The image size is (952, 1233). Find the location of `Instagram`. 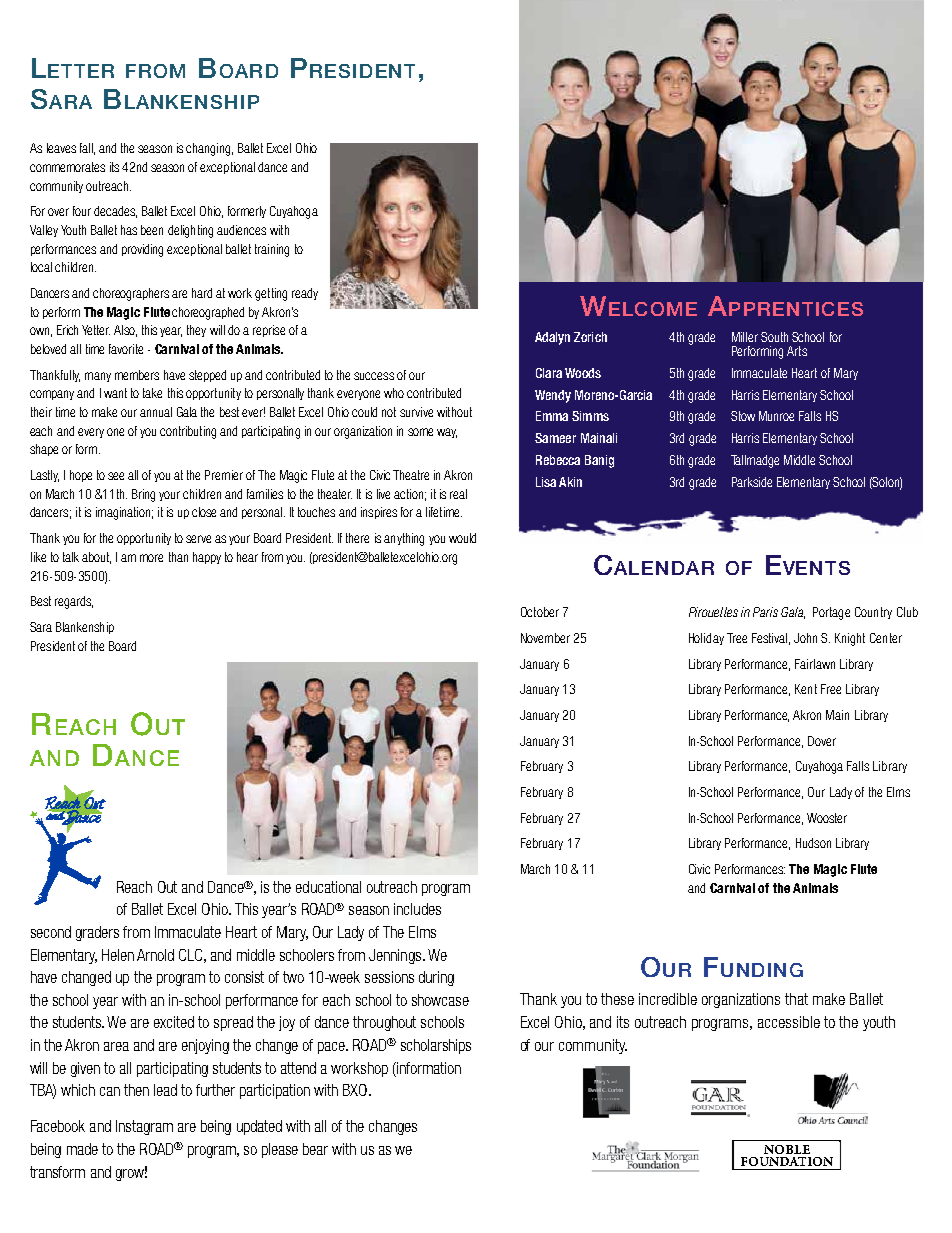

Instagram is located at coordinates (144, 1127).
